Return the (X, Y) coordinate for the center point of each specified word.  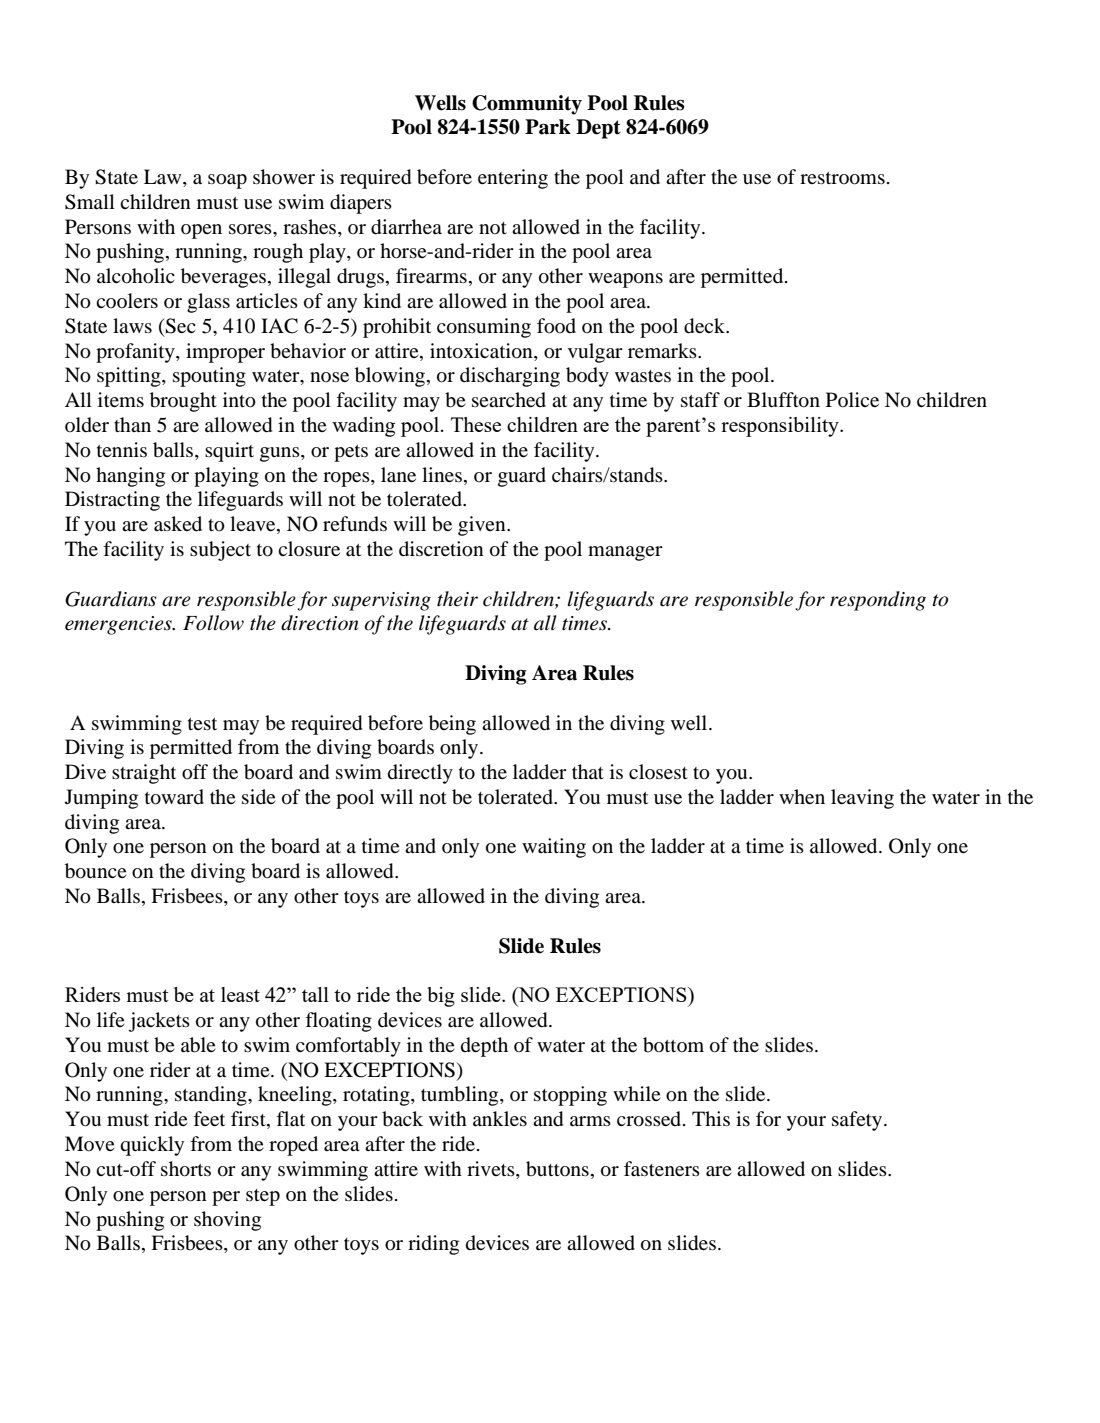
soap (227, 181)
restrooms (842, 178)
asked (178, 523)
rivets (492, 1170)
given (483, 526)
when (802, 796)
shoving (227, 1221)
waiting (554, 848)
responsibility (781, 427)
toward (174, 797)
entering (513, 179)
